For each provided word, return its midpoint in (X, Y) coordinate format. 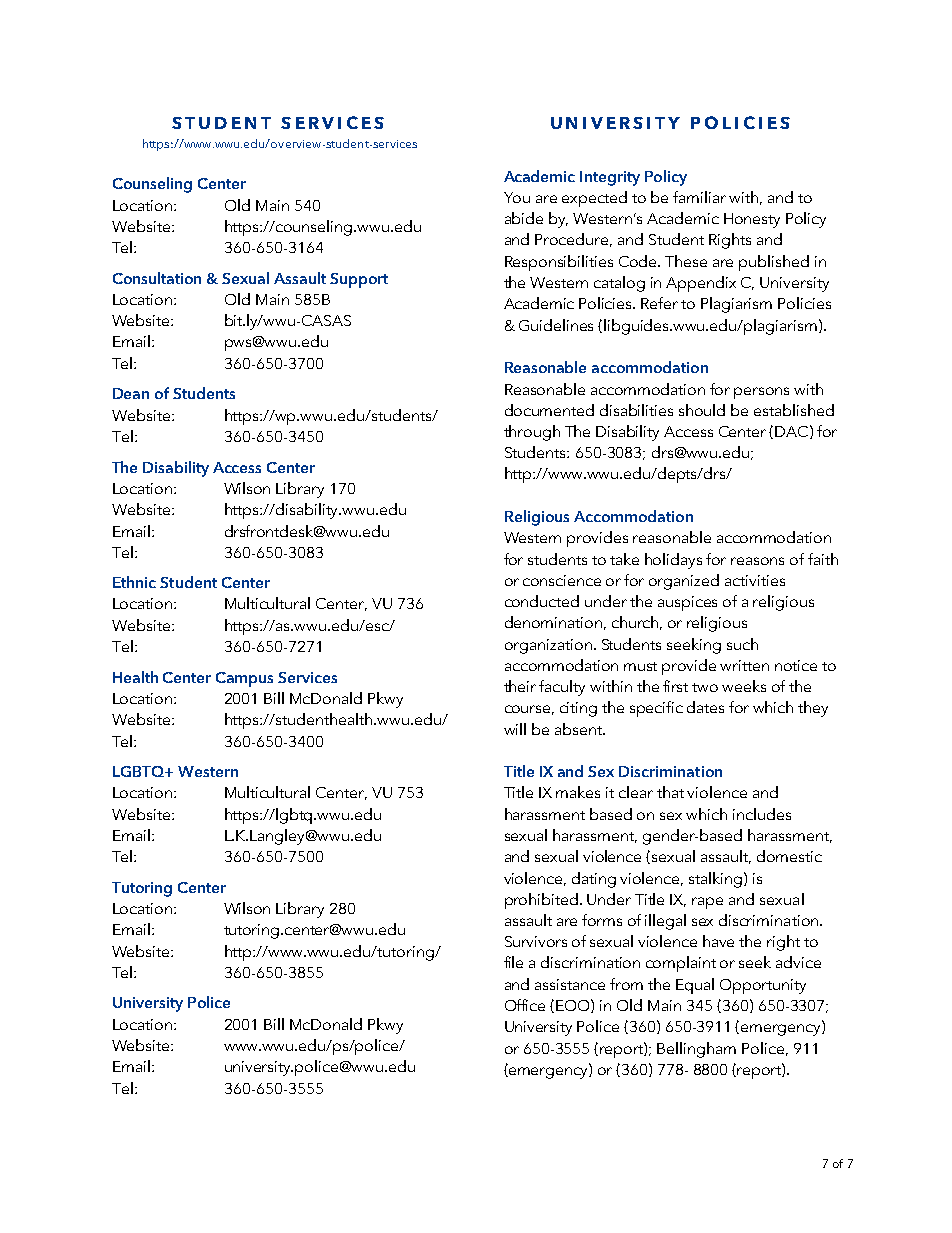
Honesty (752, 220)
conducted (542, 601)
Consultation (157, 278)
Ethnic (134, 582)
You (517, 197)
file (513, 962)
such (742, 644)
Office (525, 1005)
